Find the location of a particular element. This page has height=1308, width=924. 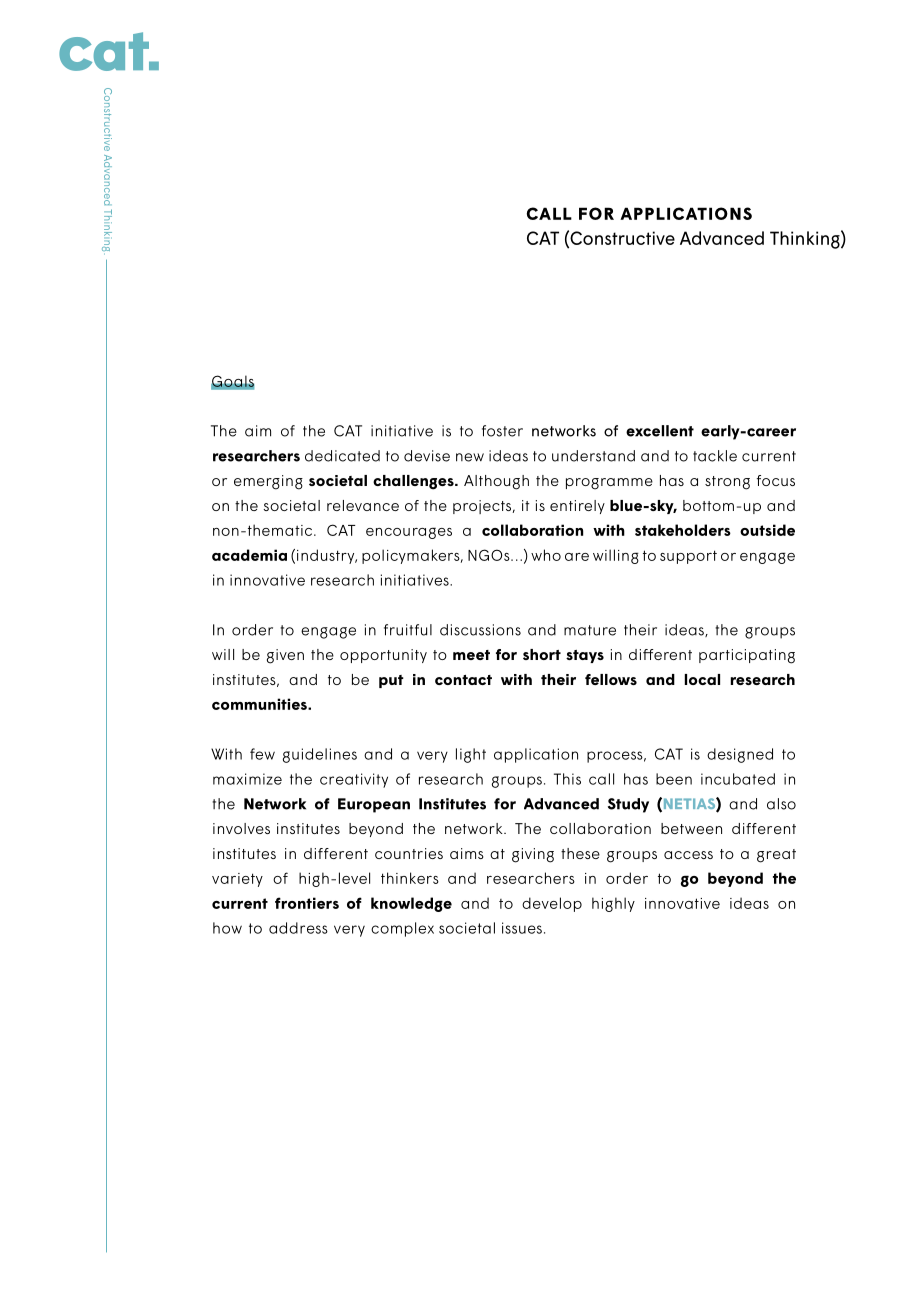

academia is located at coordinates (249, 555).
